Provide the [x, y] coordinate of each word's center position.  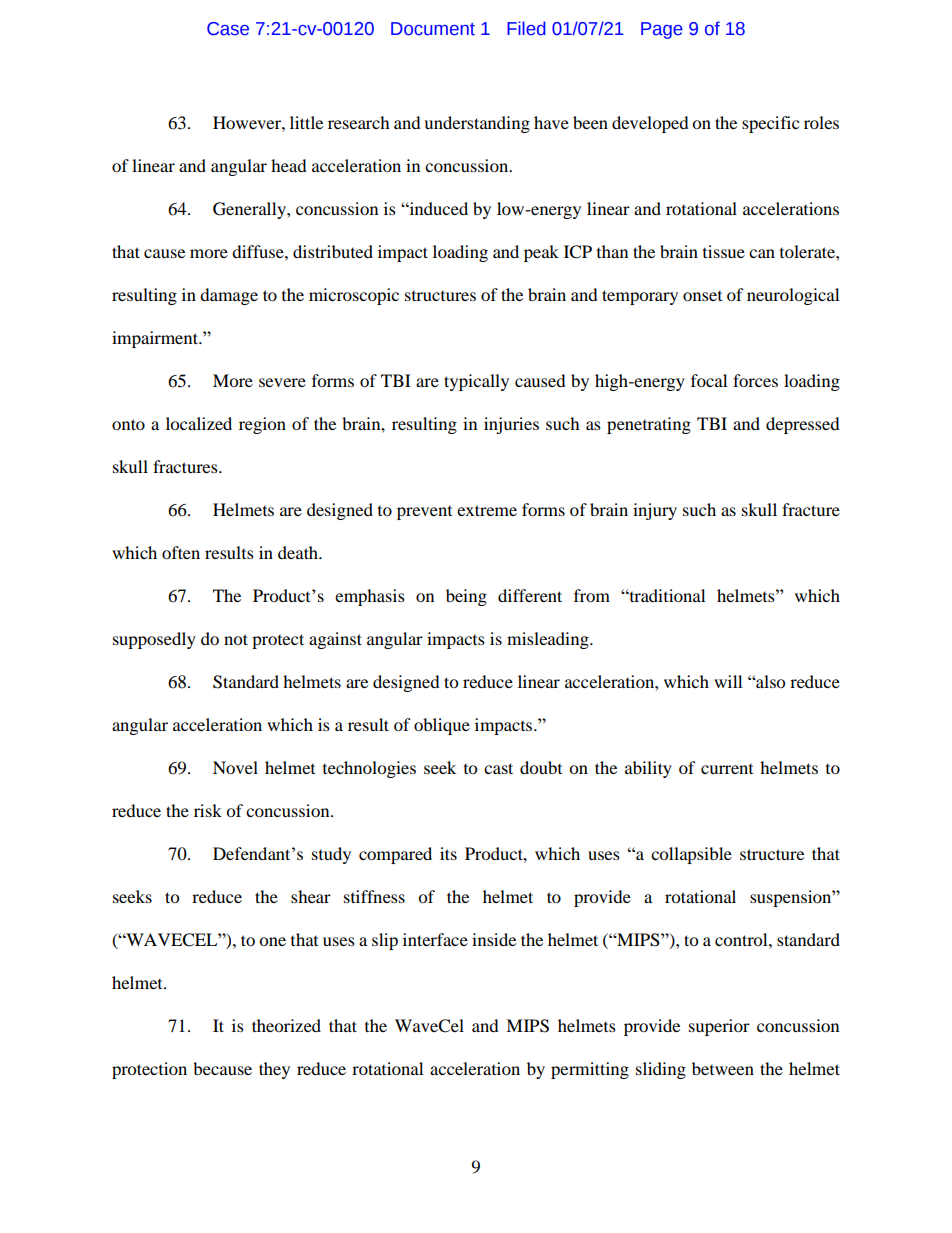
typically [476, 382]
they [274, 1070]
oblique [442, 726]
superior [719, 1027]
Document [433, 29]
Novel [235, 767]
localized [199, 423]
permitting [590, 1070]
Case [228, 29]
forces [755, 380]
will [728, 681]
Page [662, 30]
